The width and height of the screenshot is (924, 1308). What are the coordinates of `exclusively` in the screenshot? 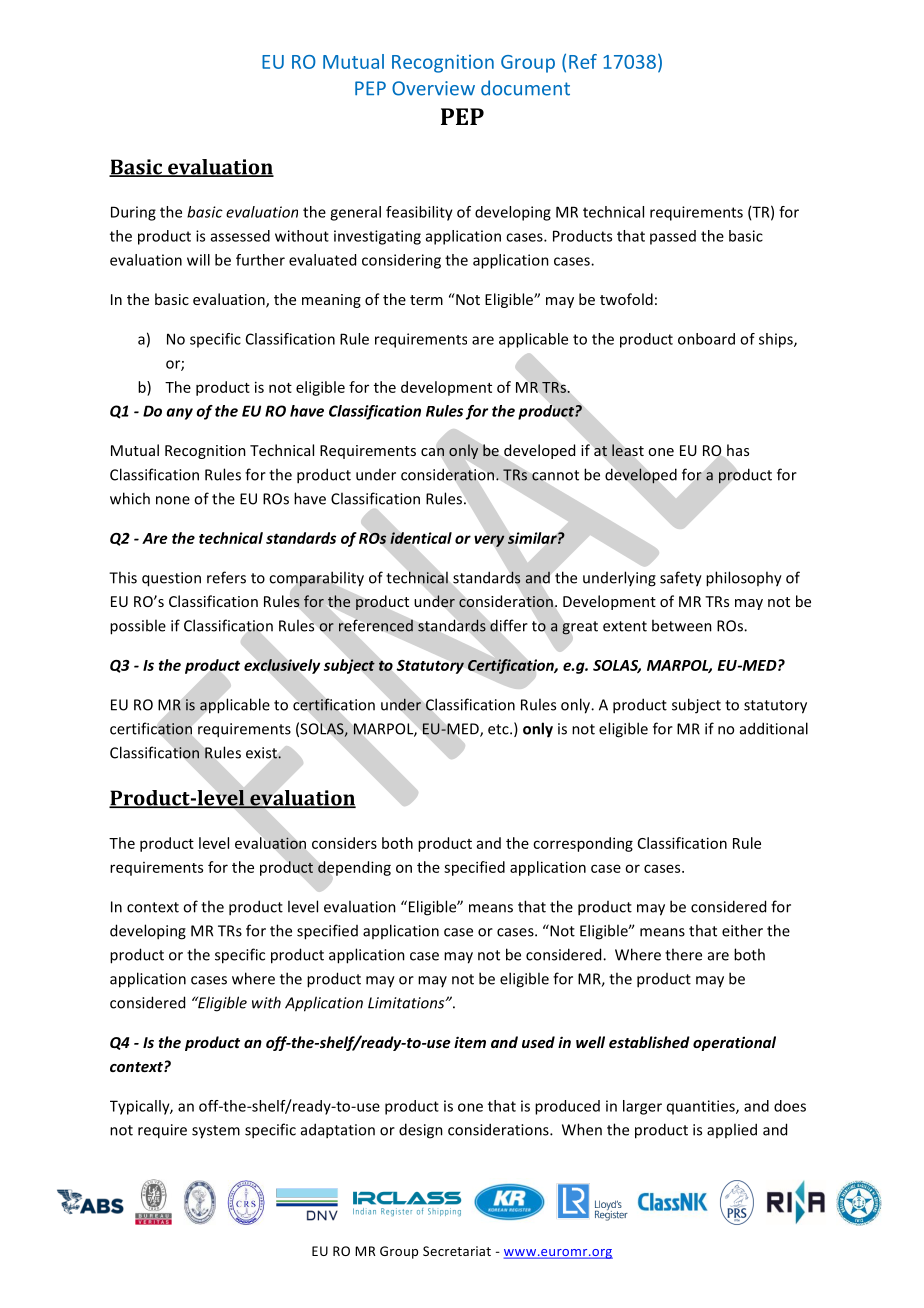 It's located at (282, 666).
